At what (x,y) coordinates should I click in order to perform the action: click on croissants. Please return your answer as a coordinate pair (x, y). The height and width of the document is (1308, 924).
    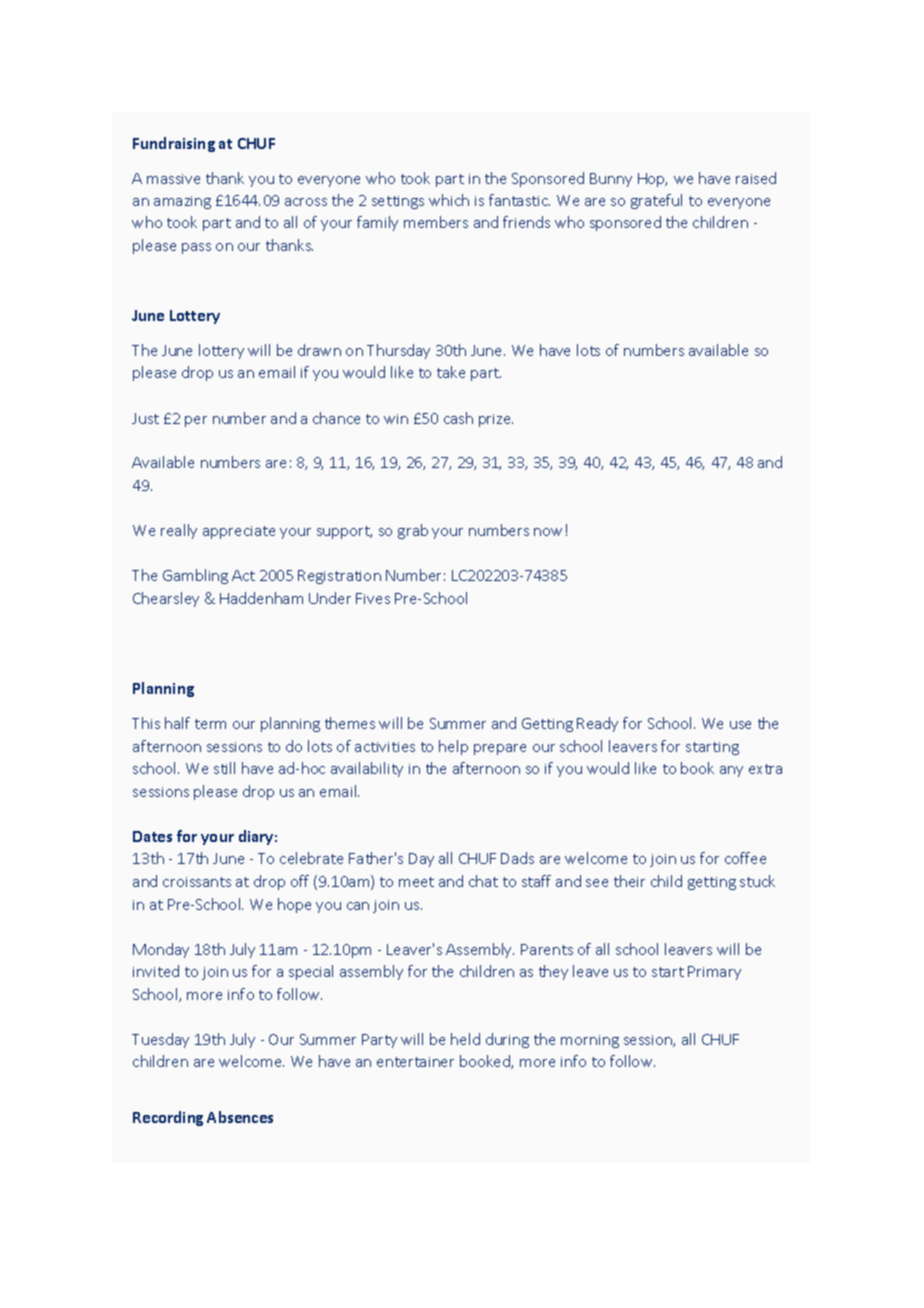
    Looking at the image, I should click on (197, 882).
